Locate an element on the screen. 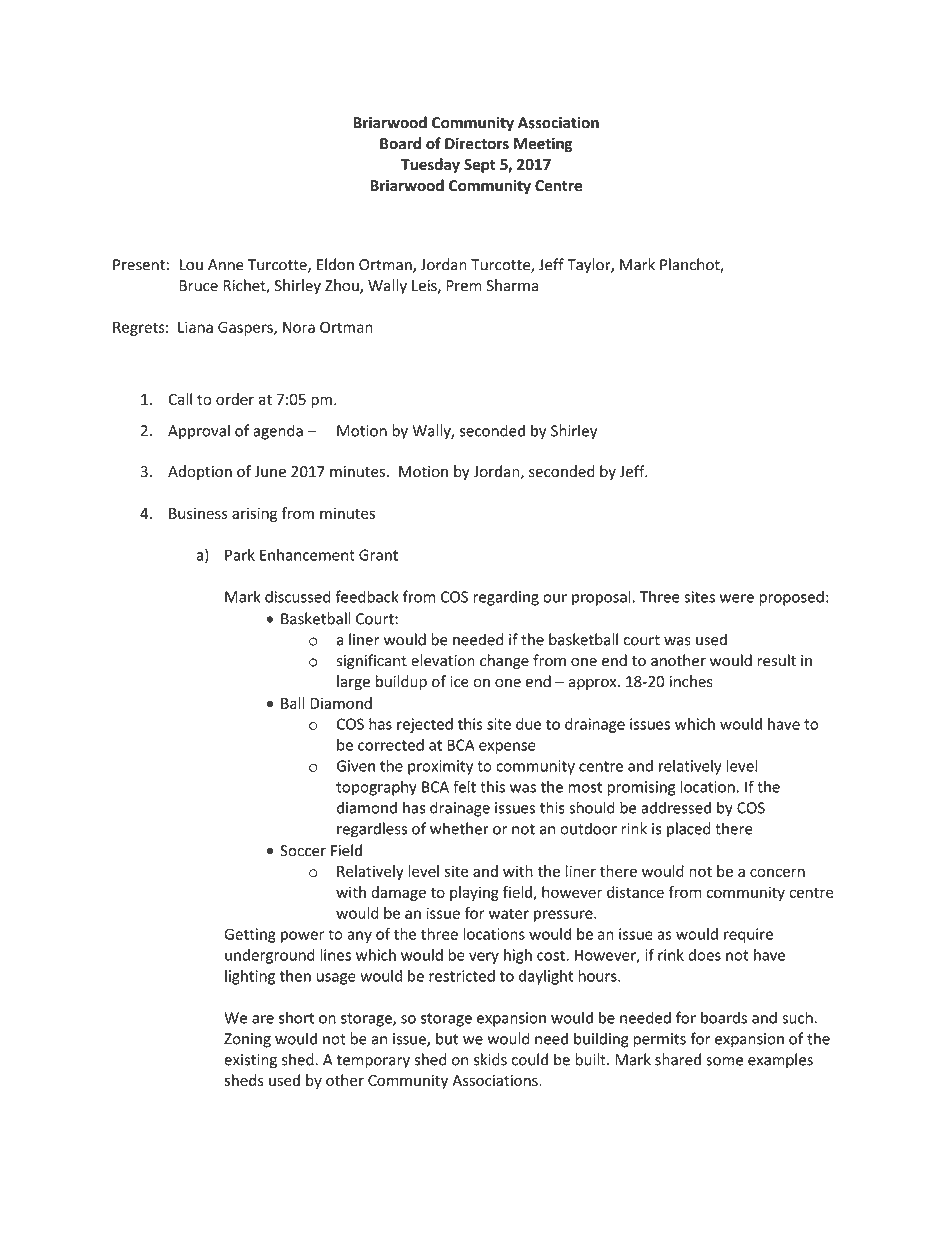  Sept is located at coordinates (479, 166).
